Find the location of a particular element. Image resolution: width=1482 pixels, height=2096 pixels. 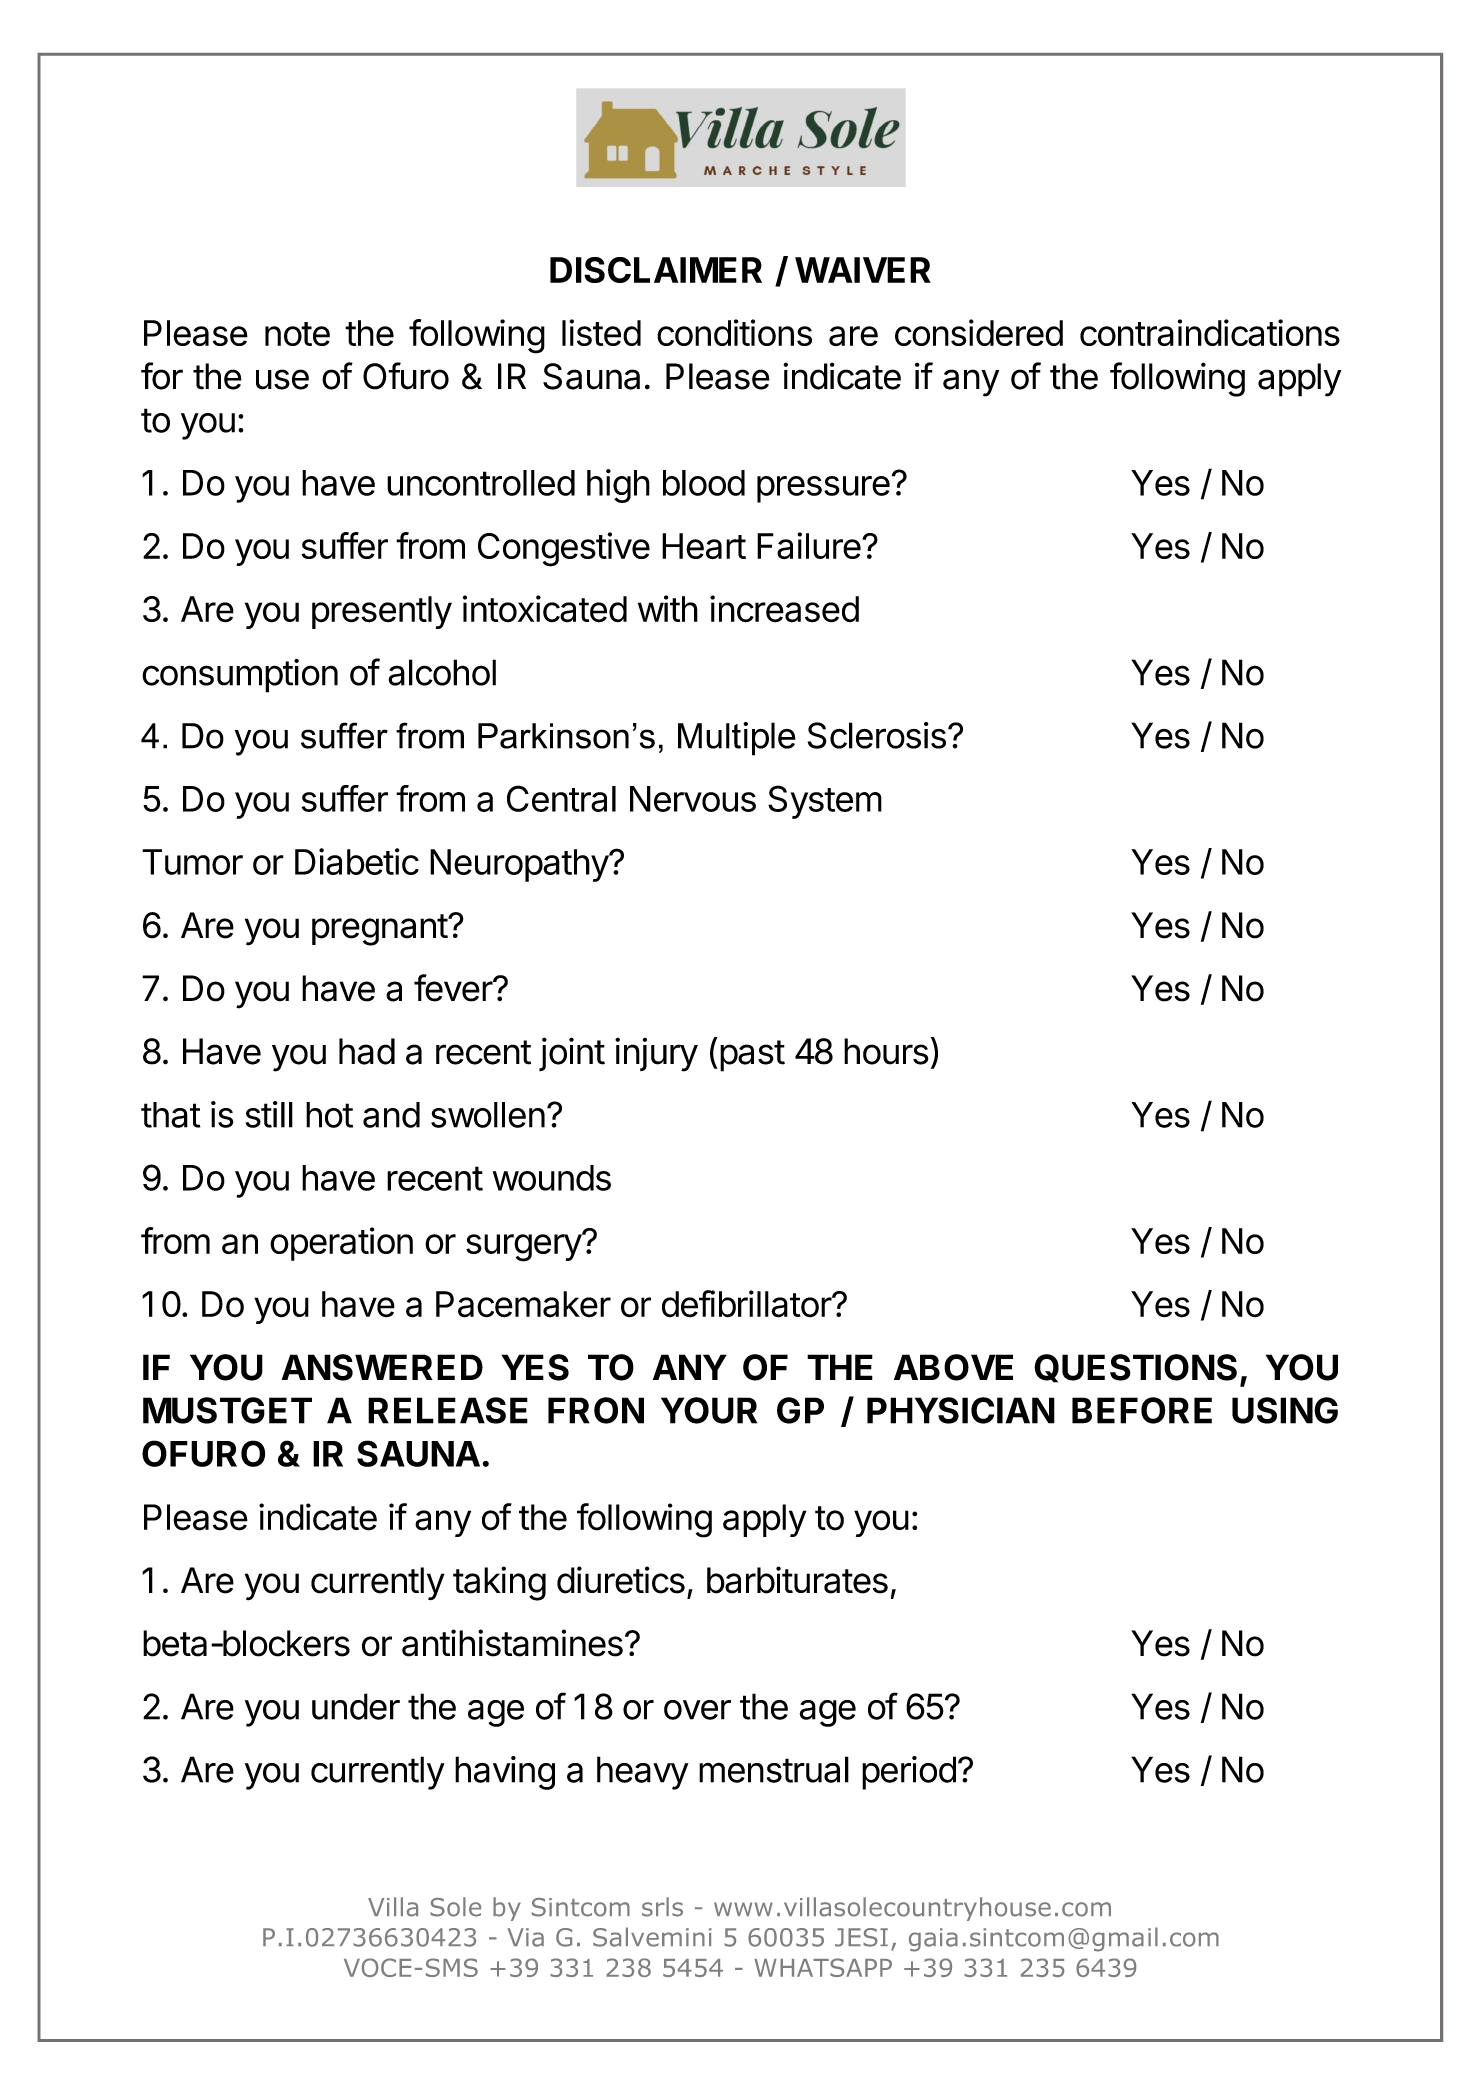

contraindications is located at coordinates (1210, 332).
